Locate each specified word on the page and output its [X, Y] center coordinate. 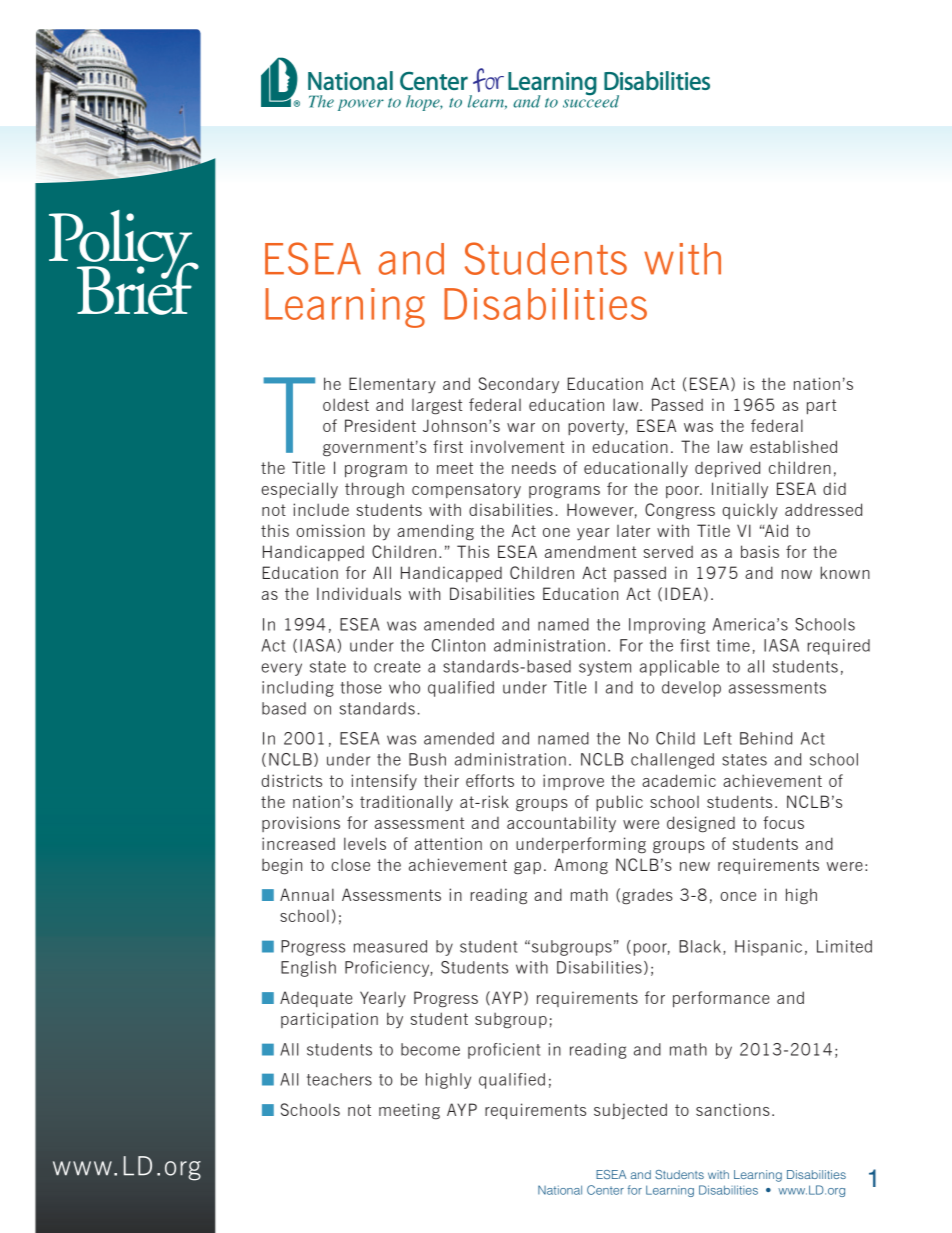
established [793, 446]
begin [282, 866]
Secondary [519, 385]
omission [330, 530]
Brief [138, 287]
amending [435, 532]
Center [605, 1190]
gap [527, 868]
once [738, 896]
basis [760, 551]
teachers [339, 1079]
